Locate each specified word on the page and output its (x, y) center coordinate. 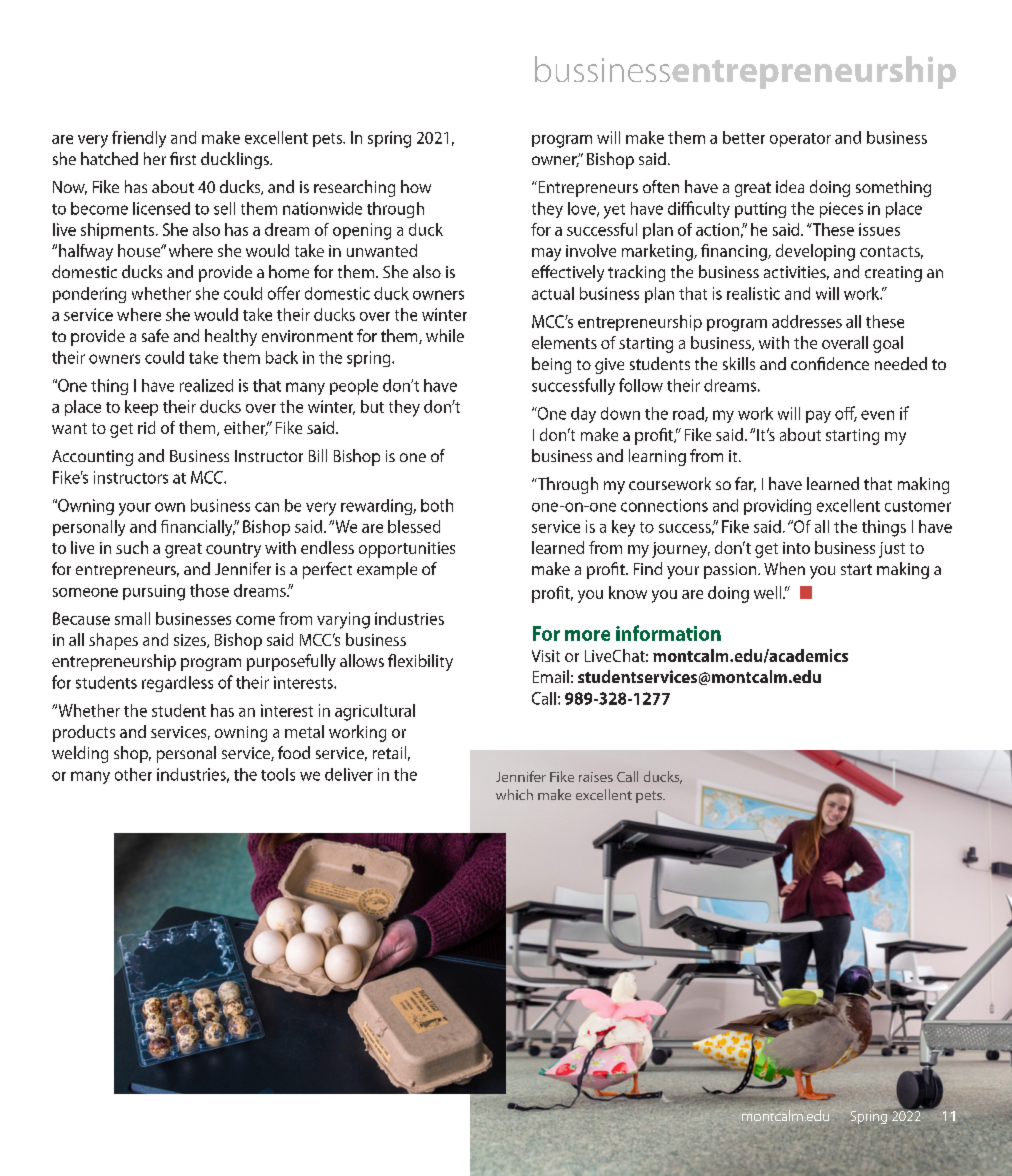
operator (800, 140)
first (183, 158)
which (514, 794)
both (437, 505)
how (416, 186)
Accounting (92, 458)
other (133, 774)
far (745, 484)
